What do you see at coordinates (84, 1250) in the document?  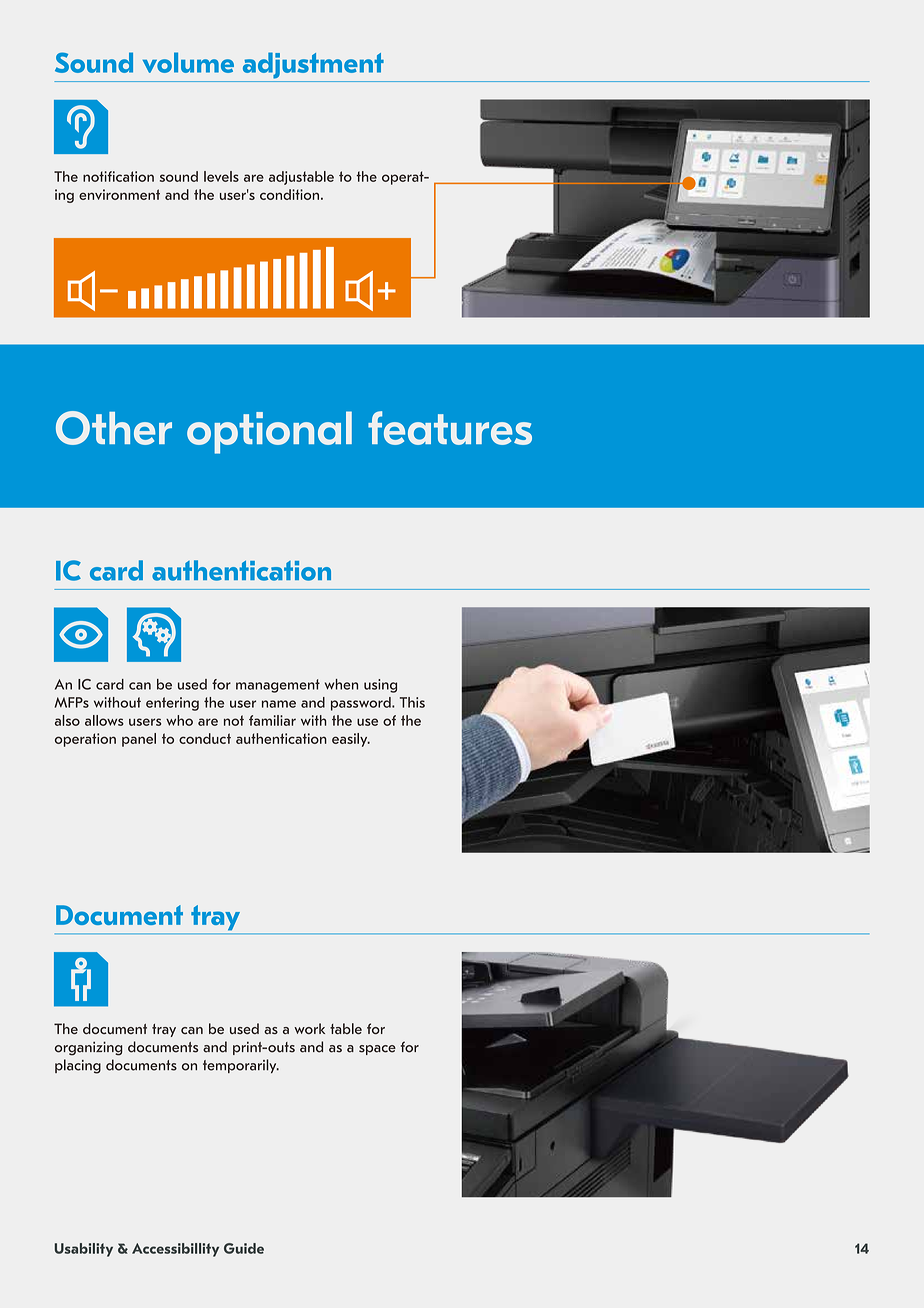 I see `Usability` at bounding box center [84, 1250].
